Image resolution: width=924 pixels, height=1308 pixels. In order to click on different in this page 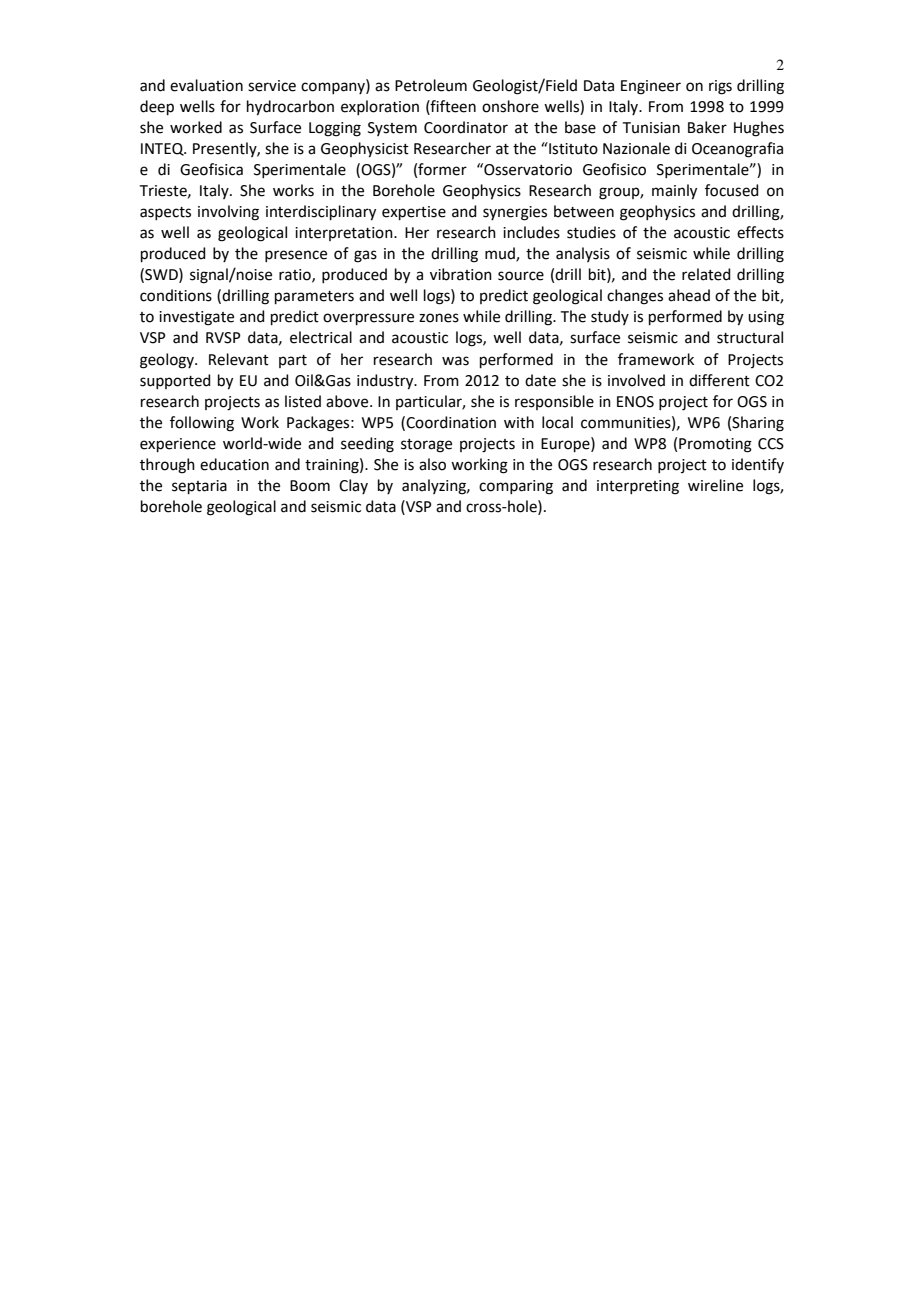, I will do `click(719, 380)`.
